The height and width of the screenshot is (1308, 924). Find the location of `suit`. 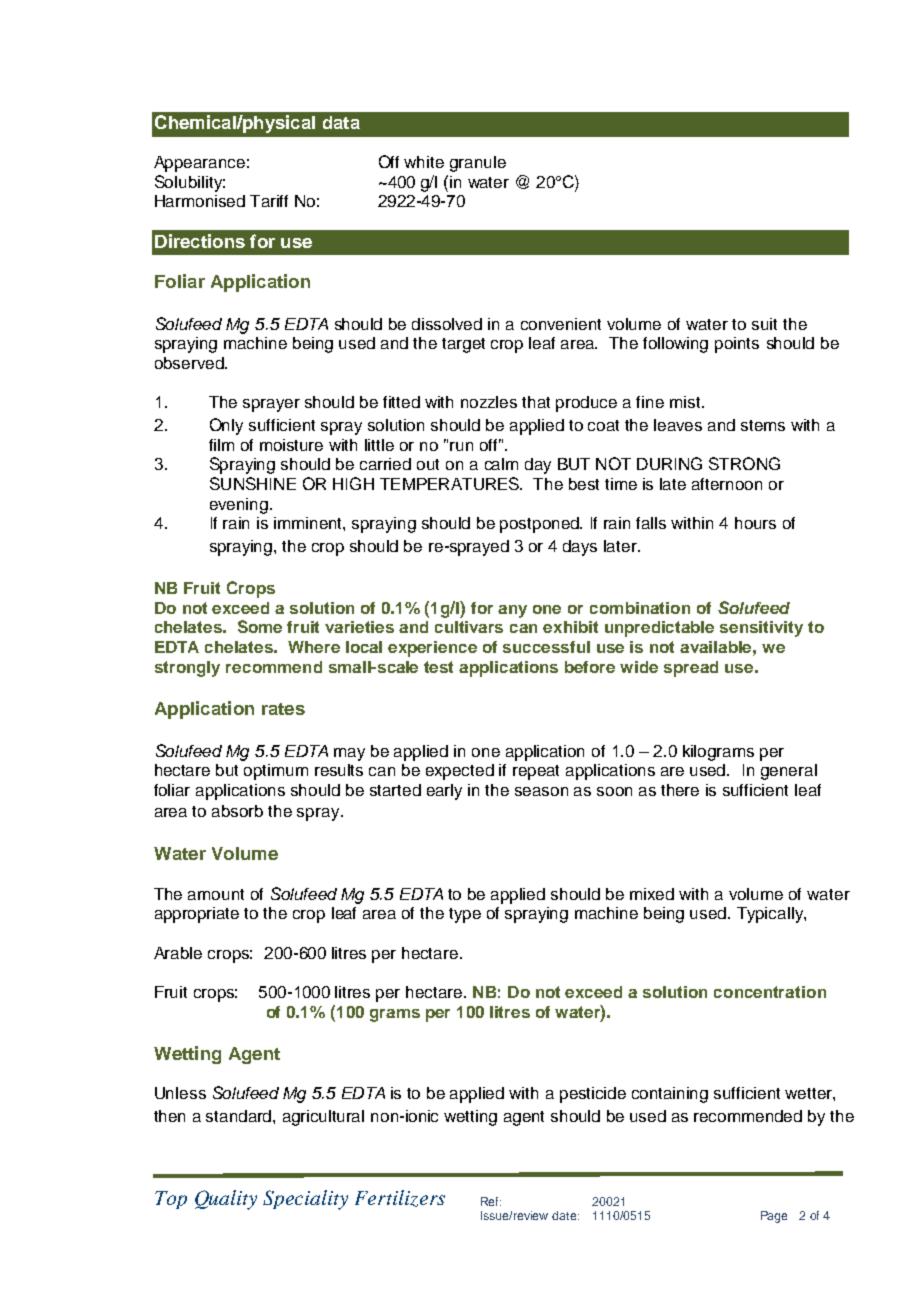

suit is located at coordinates (764, 324).
